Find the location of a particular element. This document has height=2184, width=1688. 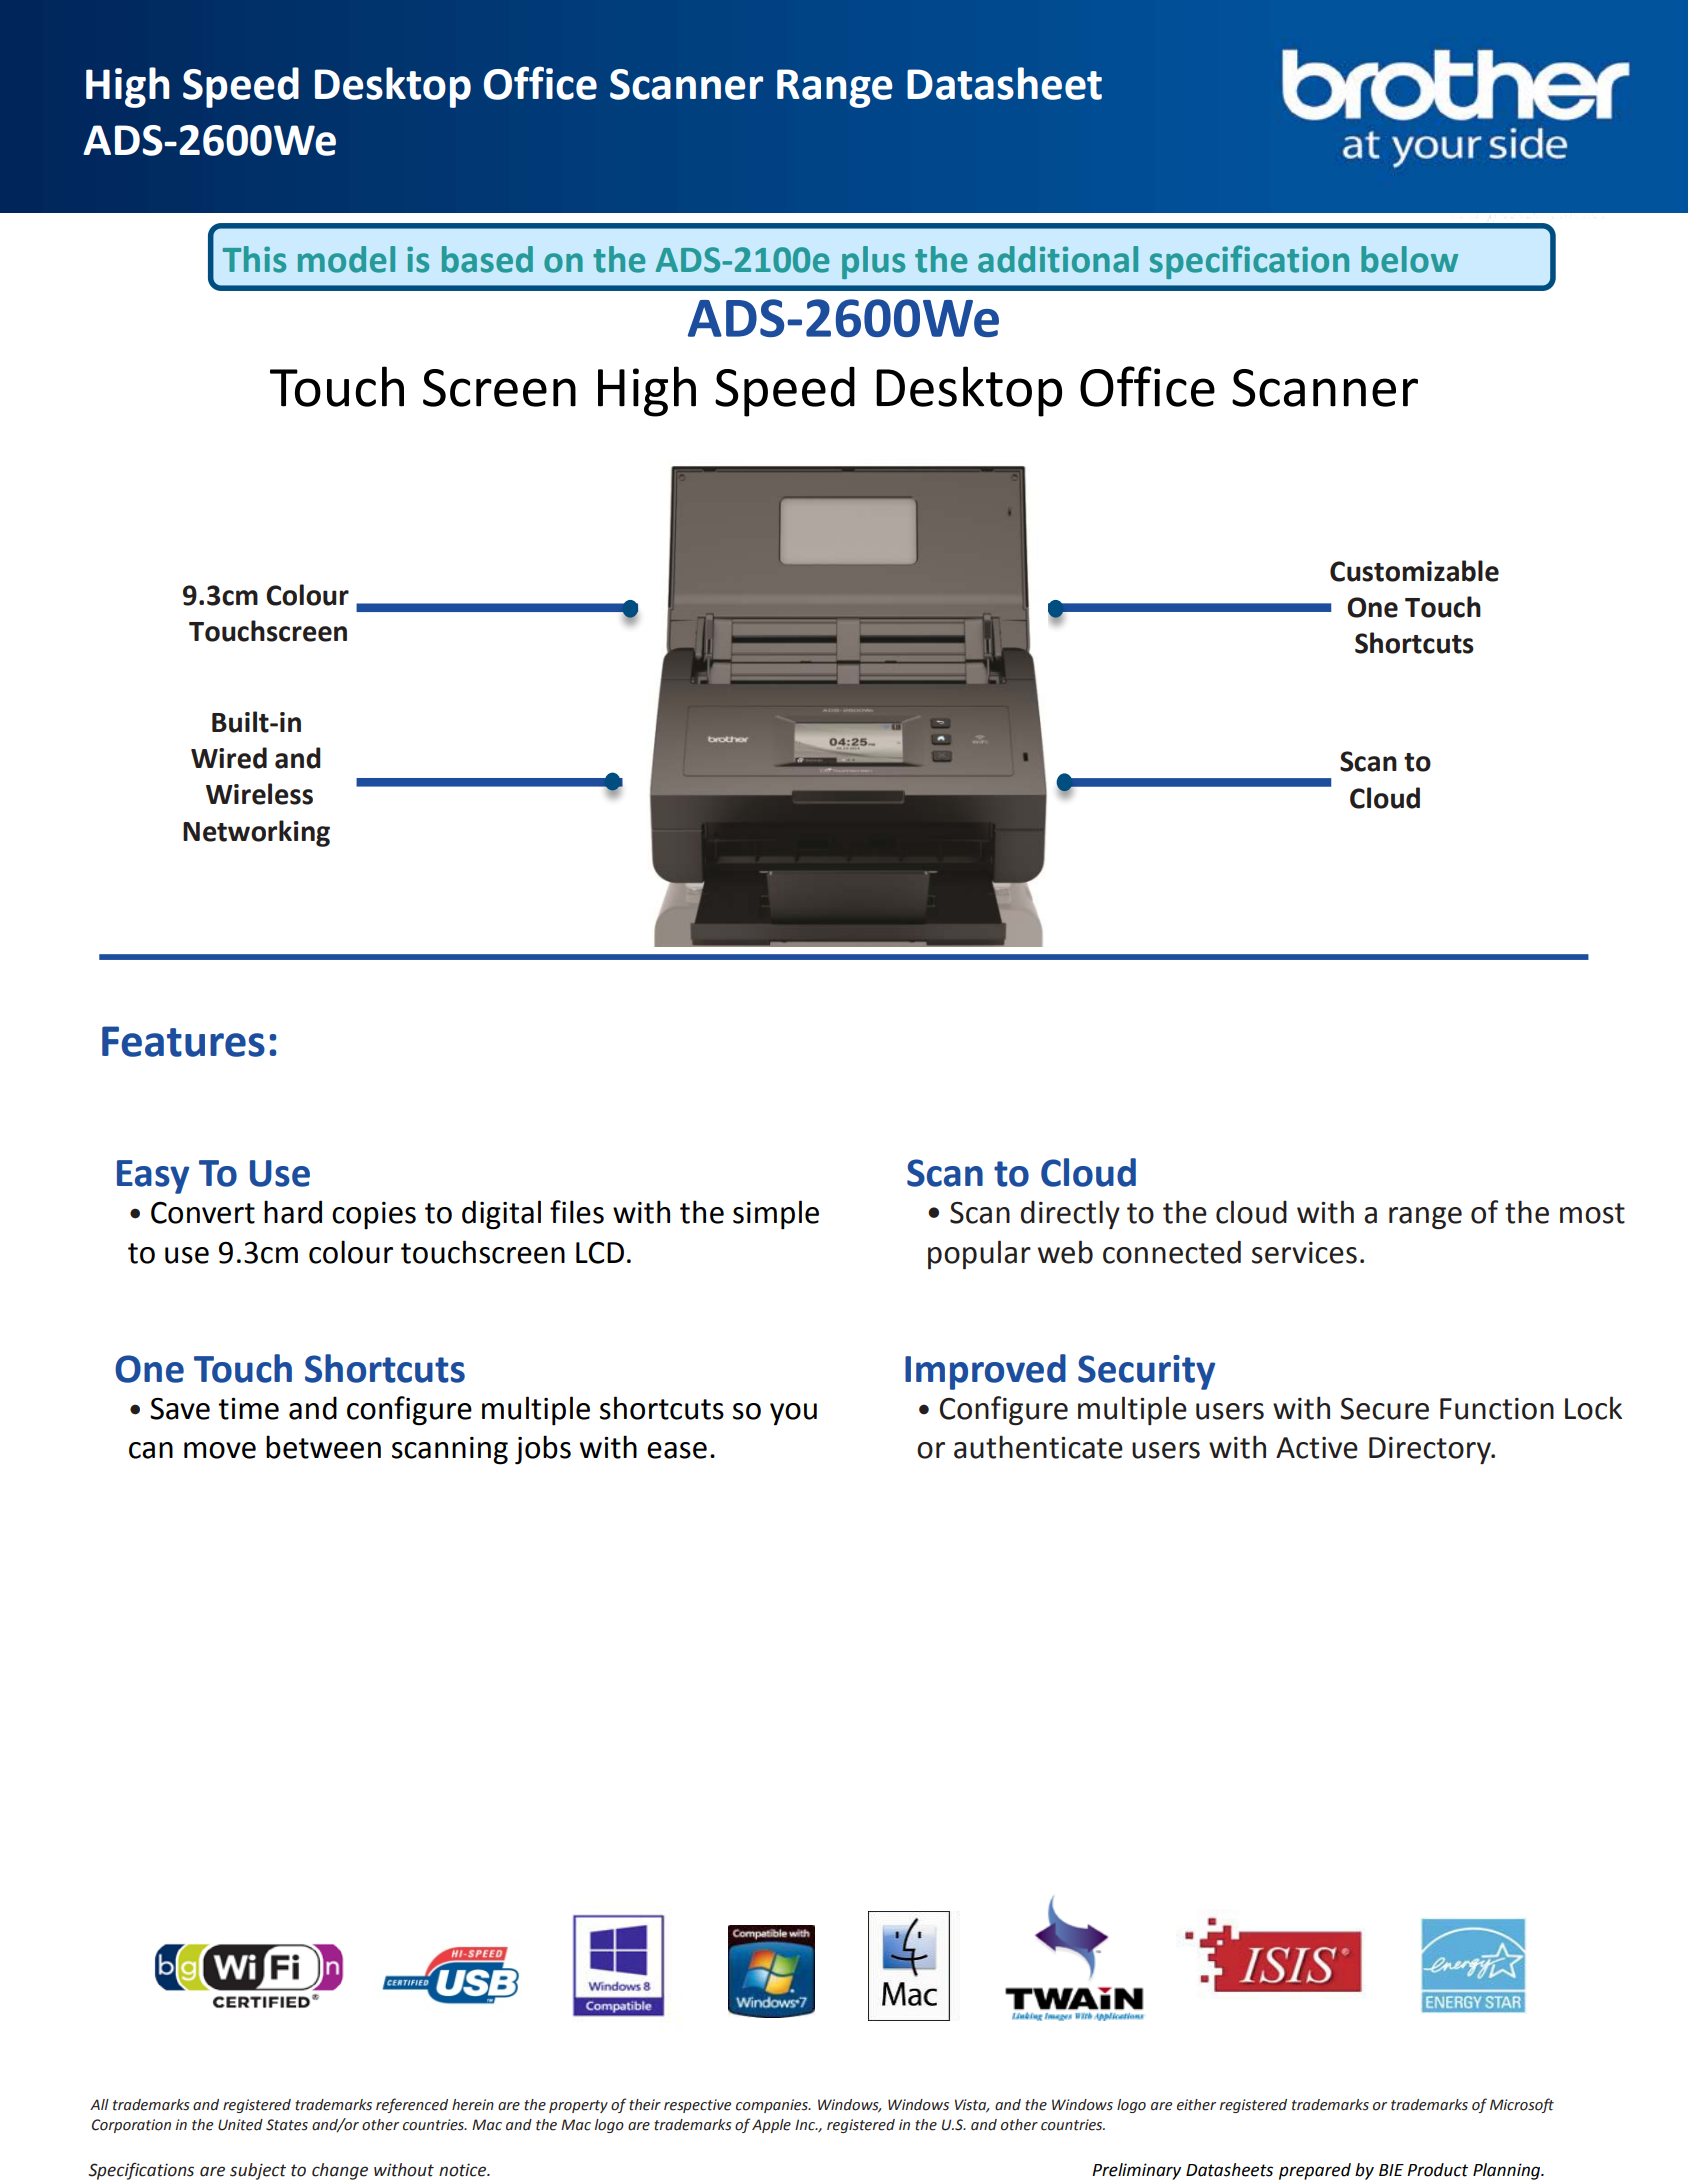

services is located at coordinates (1304, 1253).
